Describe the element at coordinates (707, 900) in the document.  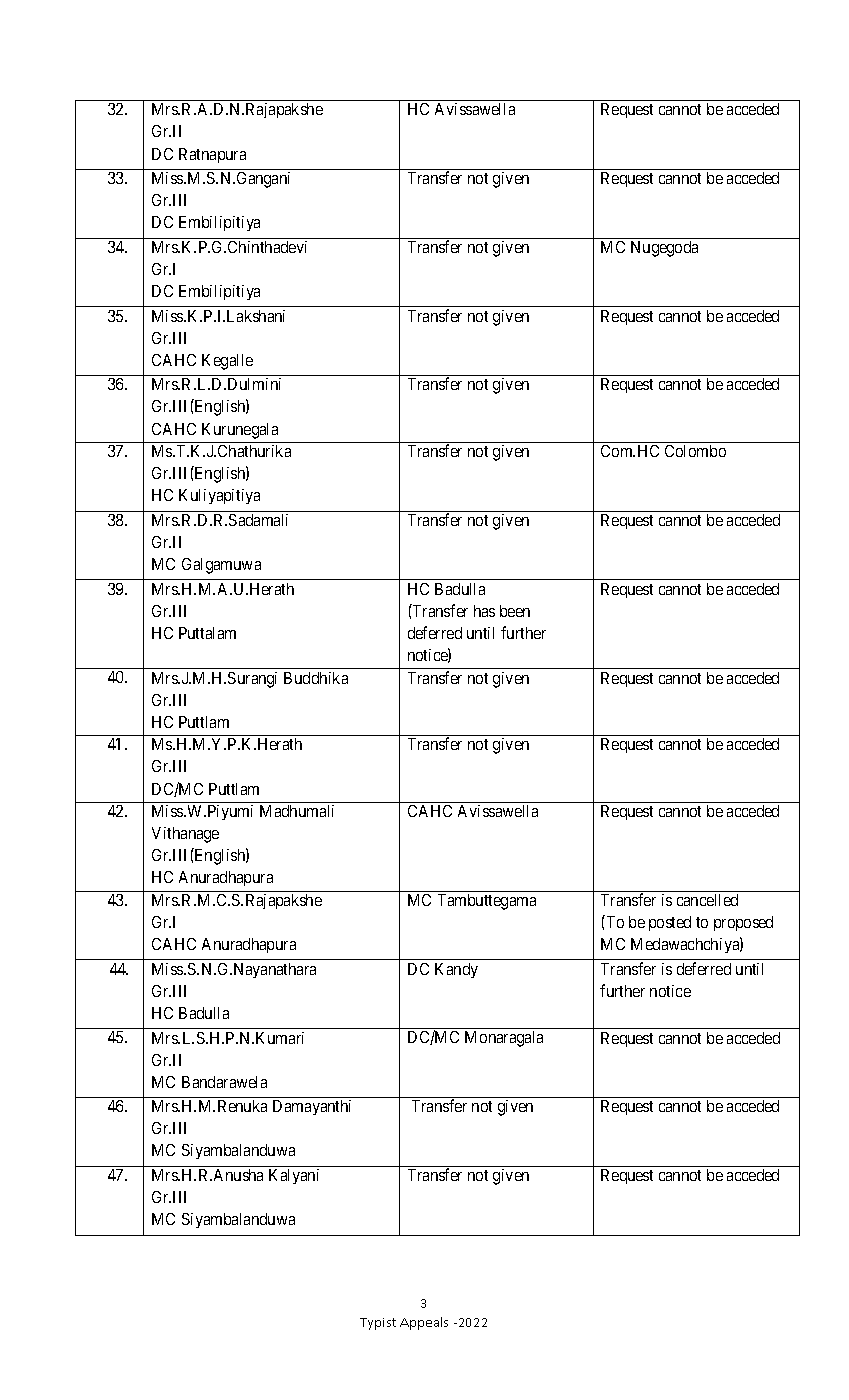
I see `cancelled` at that location.
